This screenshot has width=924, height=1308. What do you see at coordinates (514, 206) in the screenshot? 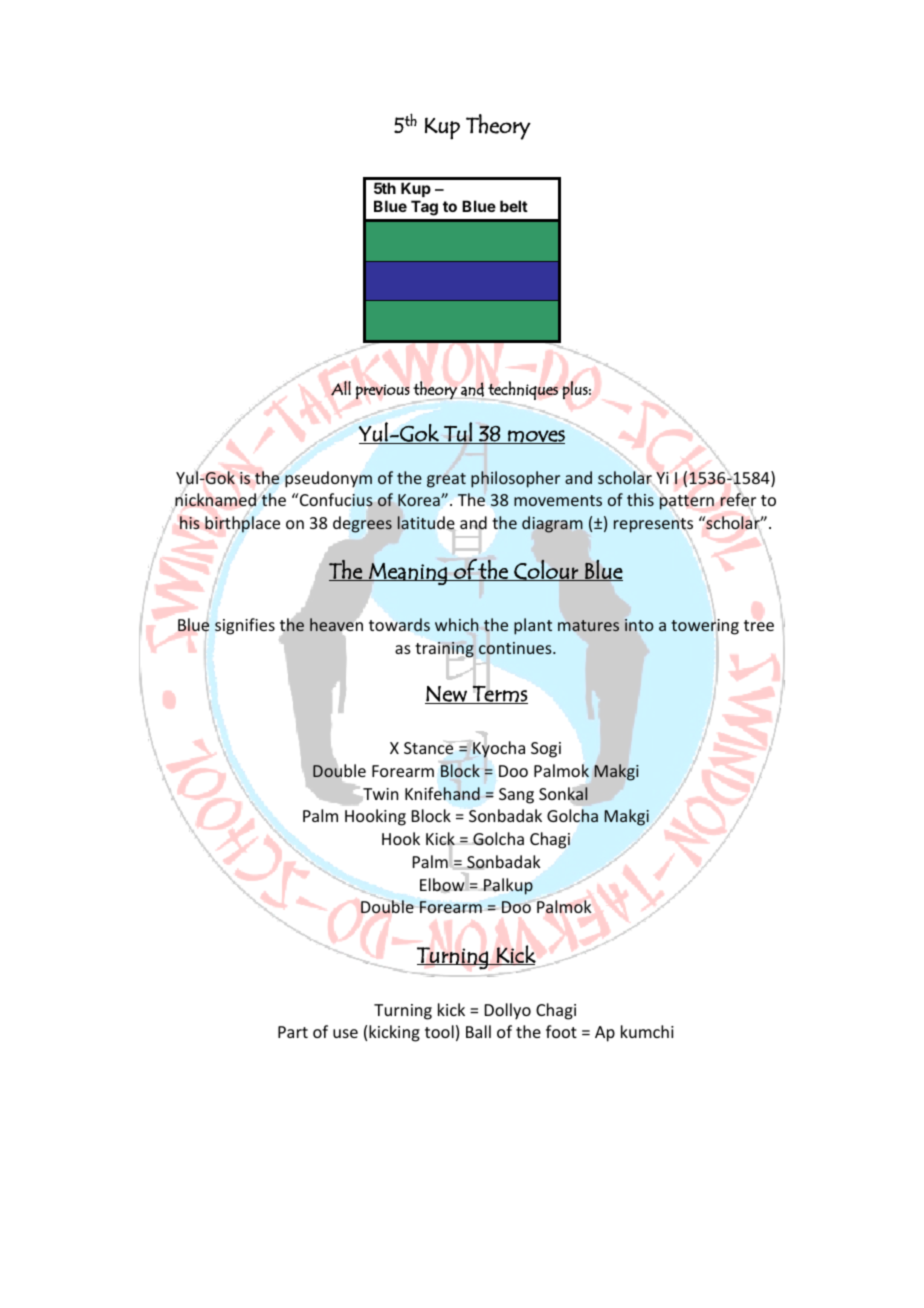
I see `belt` at bounding box center [514, 206].
